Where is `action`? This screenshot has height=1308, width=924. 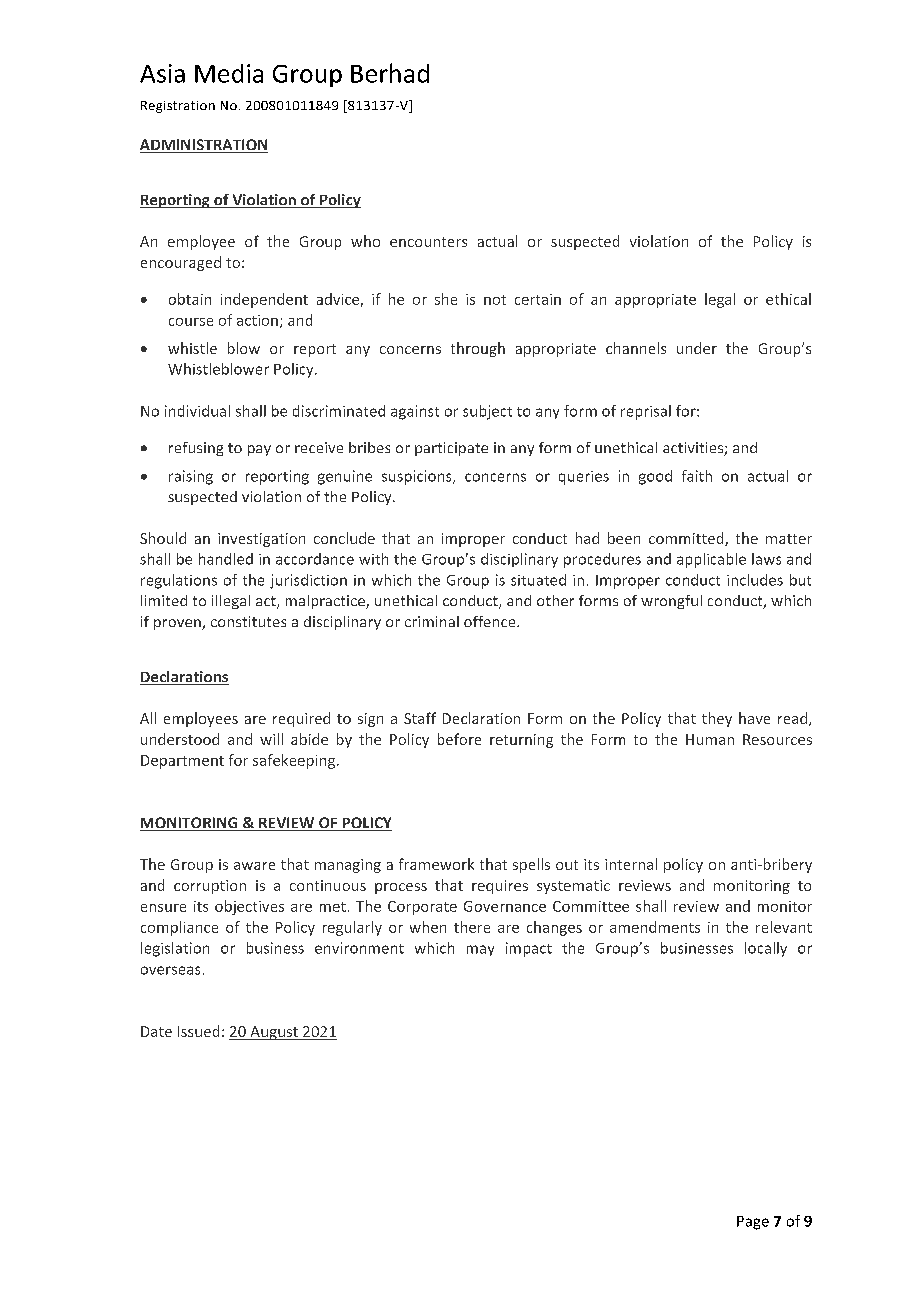 action is located at coordinates (257, 320).
